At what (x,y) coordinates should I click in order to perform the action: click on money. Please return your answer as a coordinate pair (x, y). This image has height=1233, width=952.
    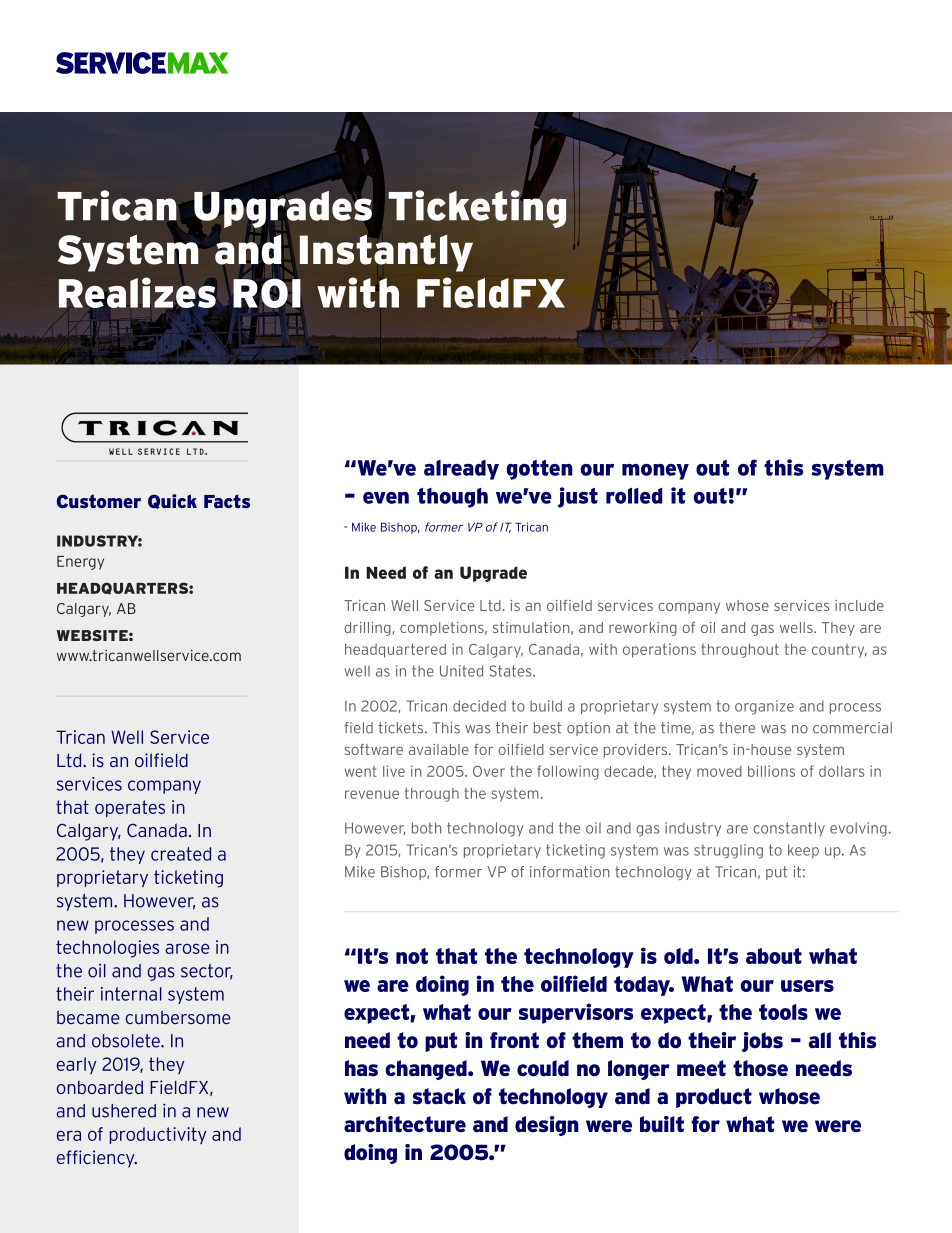
    Looking at the image, I should click on (655, 472).
